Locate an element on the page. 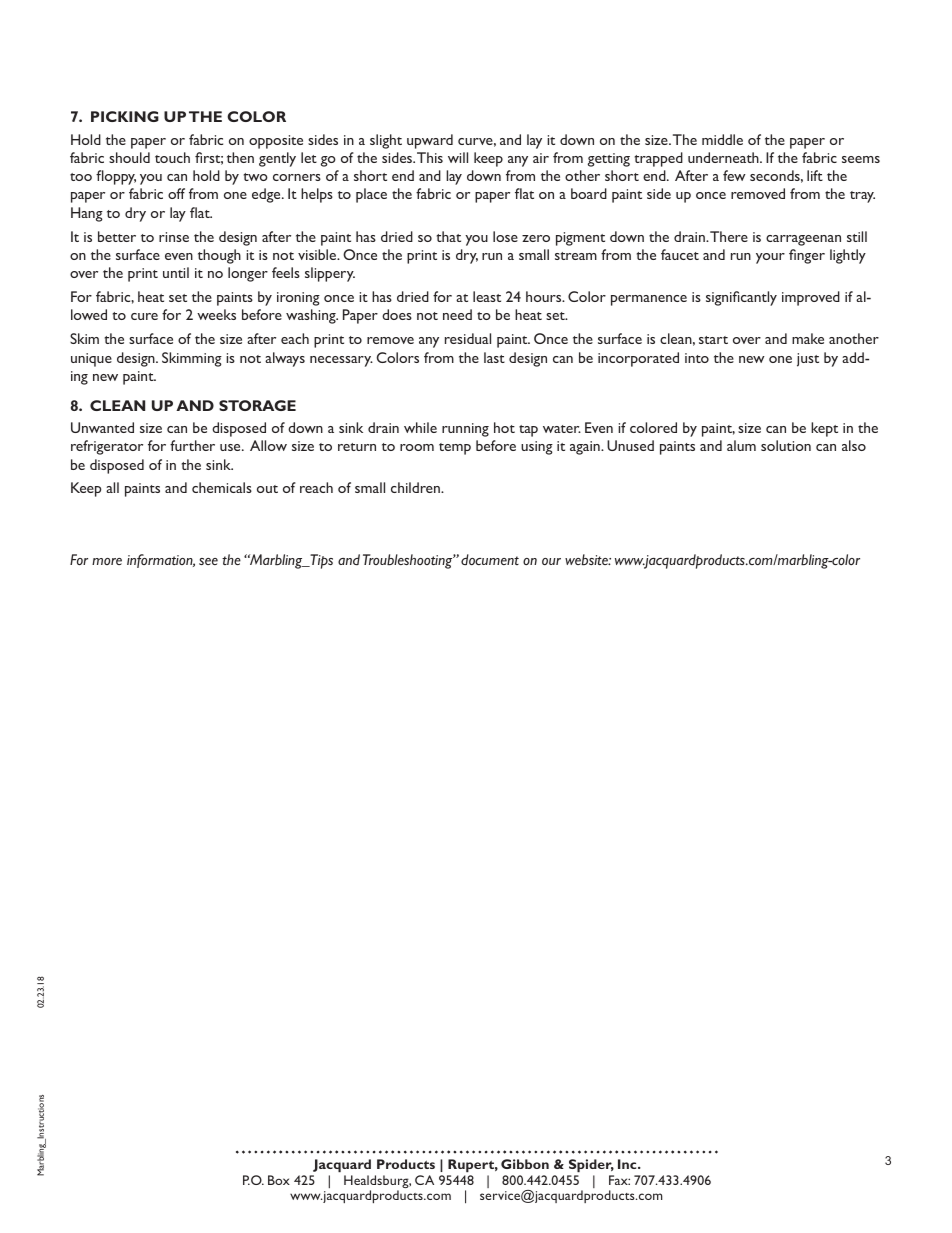 This page has width=952, height=1233. Gibbon is located at coordinates (525, 1164).
